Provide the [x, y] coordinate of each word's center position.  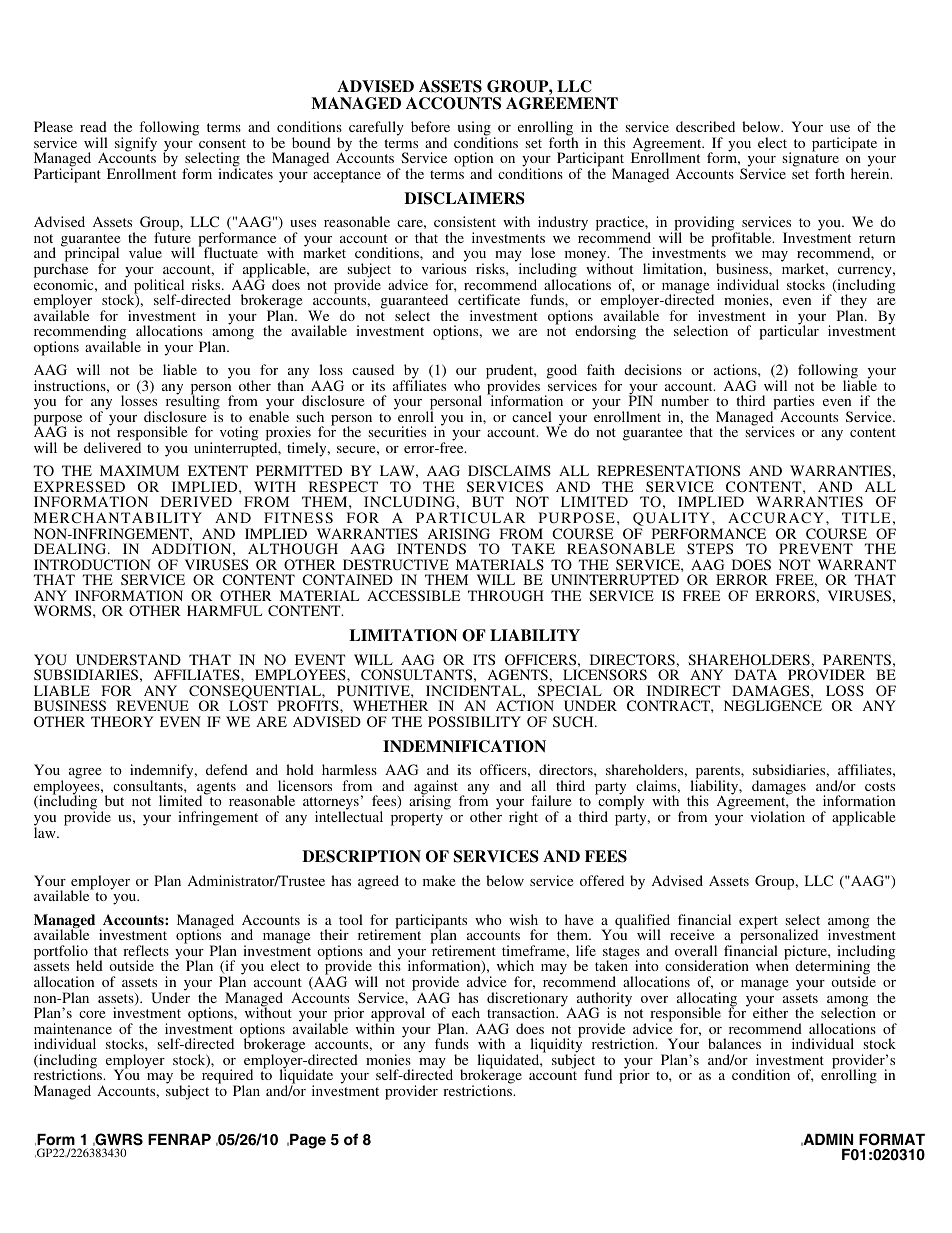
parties [792, 404]
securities [397, 431]
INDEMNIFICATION [464, 746]
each [466, 1012]
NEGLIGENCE [773, 705]
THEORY [122, 721]
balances [734, 1043]
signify [136, 144]
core [92, 1014]
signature [811, 160]
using [474, 130]
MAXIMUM [139, 471]
